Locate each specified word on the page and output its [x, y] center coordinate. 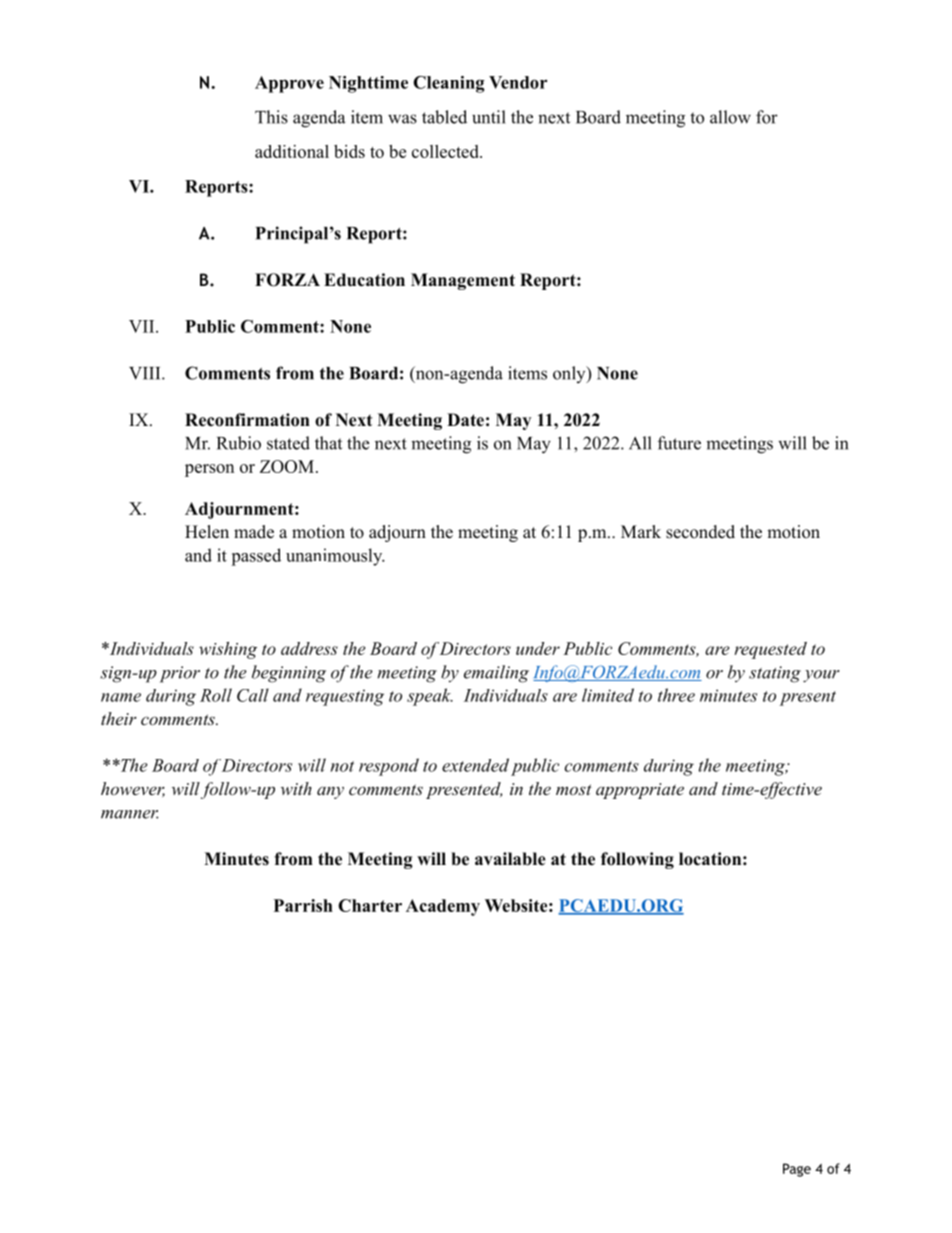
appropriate [640, 791]
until [489, 117]
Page [797, 1170]
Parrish [303, 905]
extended [475, 765]
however [133, 789]
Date [465, 420]
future [679, 443]
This [271, 117]
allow [730, 117]
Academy [443, 907]
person [209, 470]
